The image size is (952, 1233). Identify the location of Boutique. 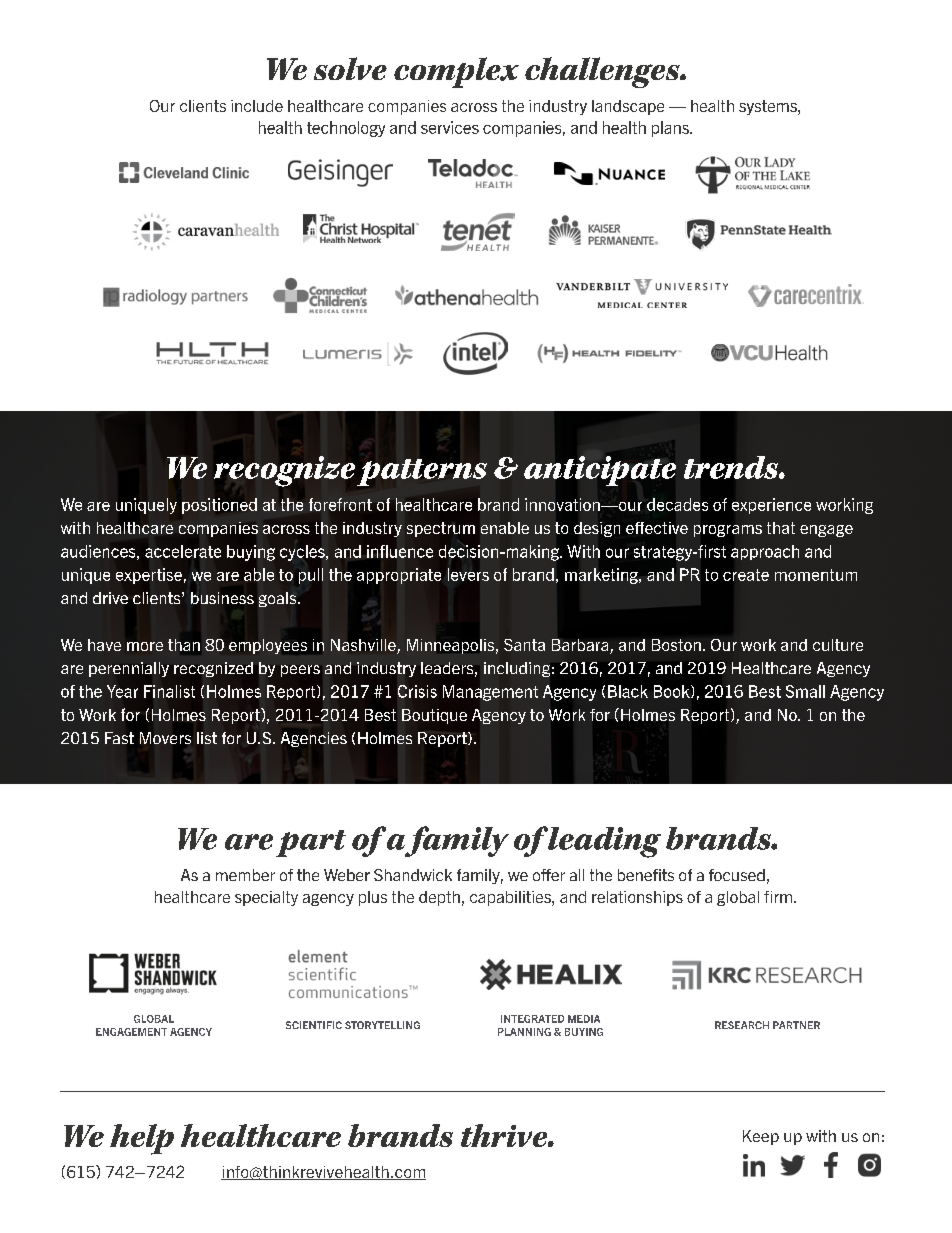
(434, 716).
